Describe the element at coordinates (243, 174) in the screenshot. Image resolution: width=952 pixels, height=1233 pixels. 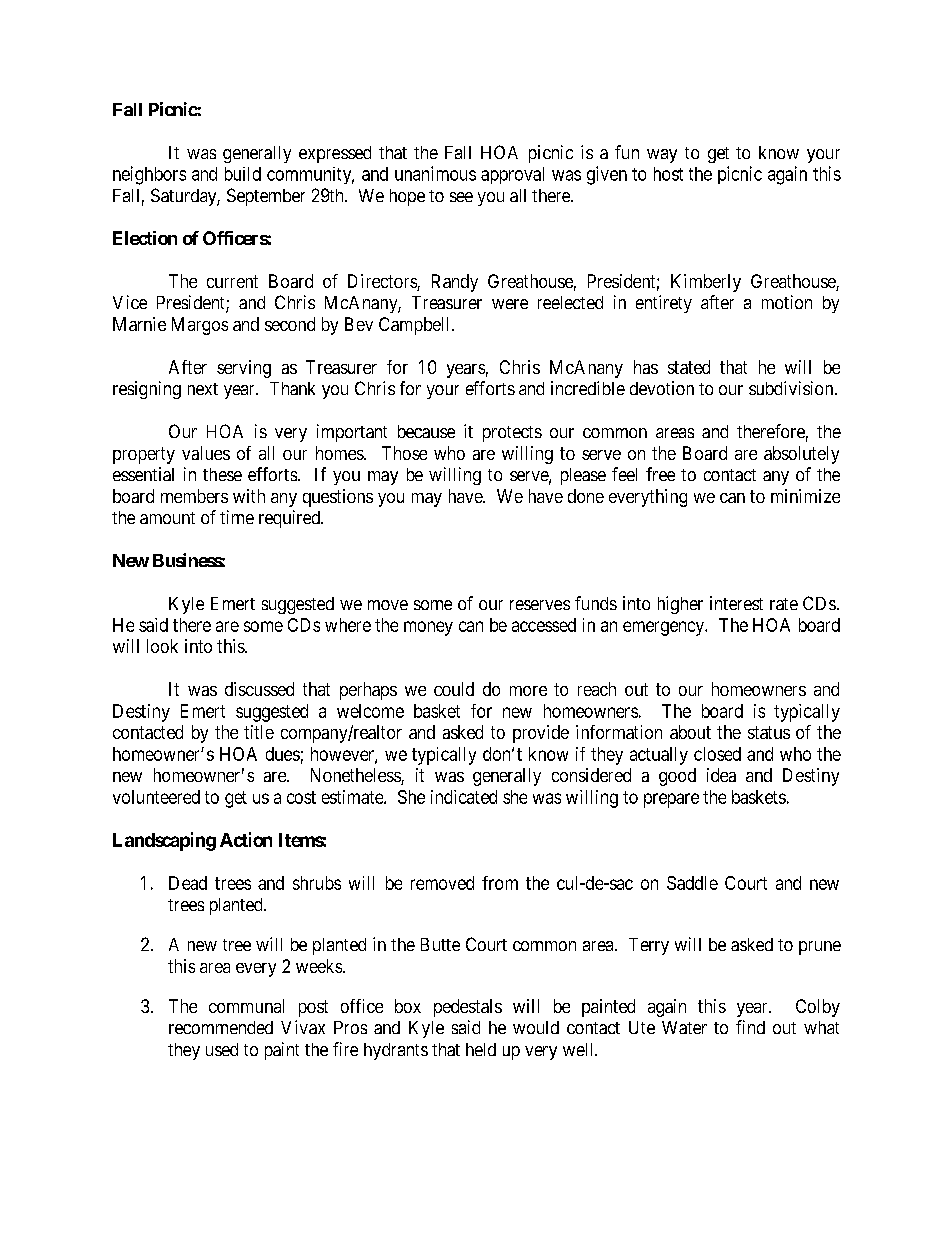
I see `build` at that location.
